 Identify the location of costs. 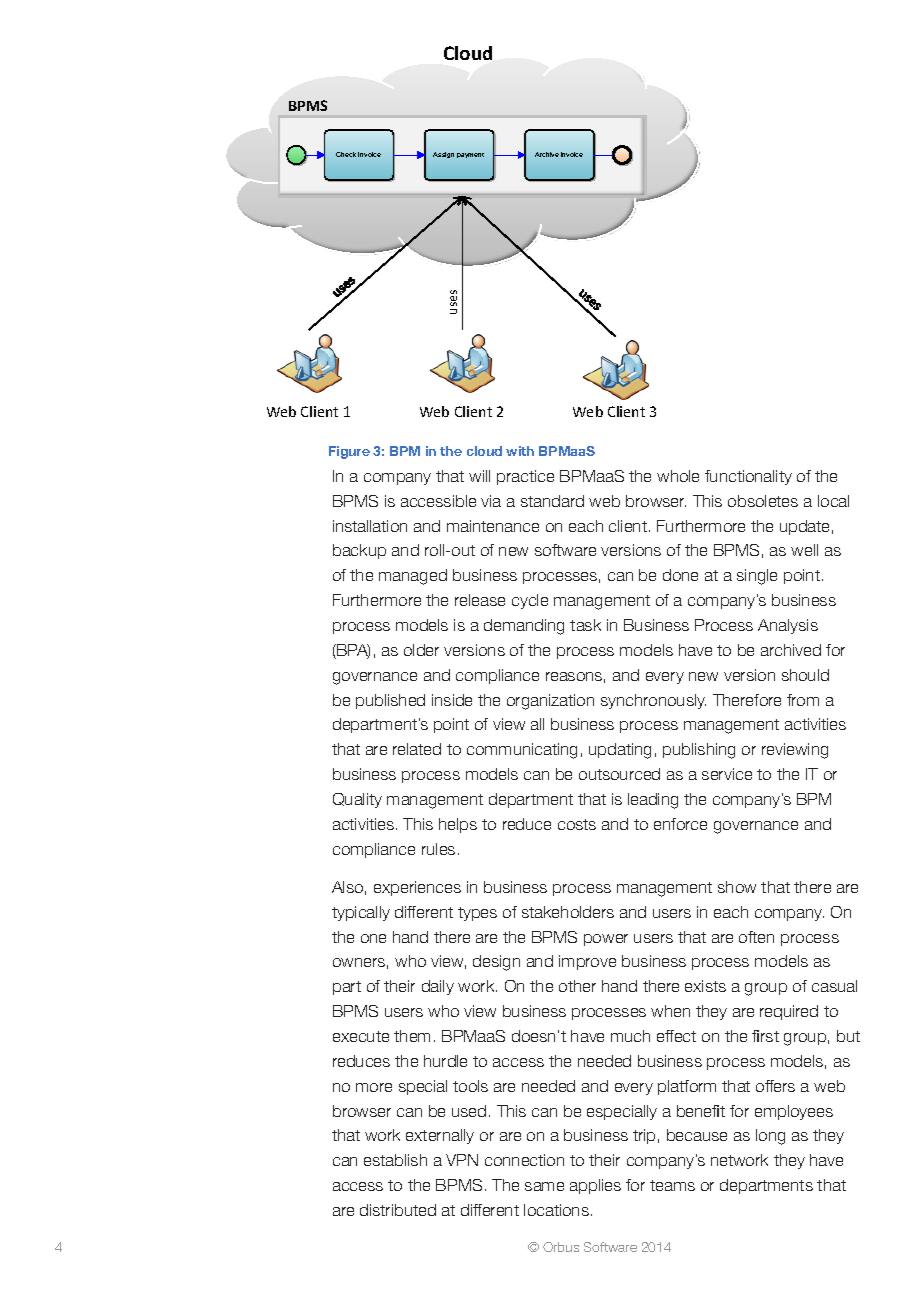
(577, 824).
